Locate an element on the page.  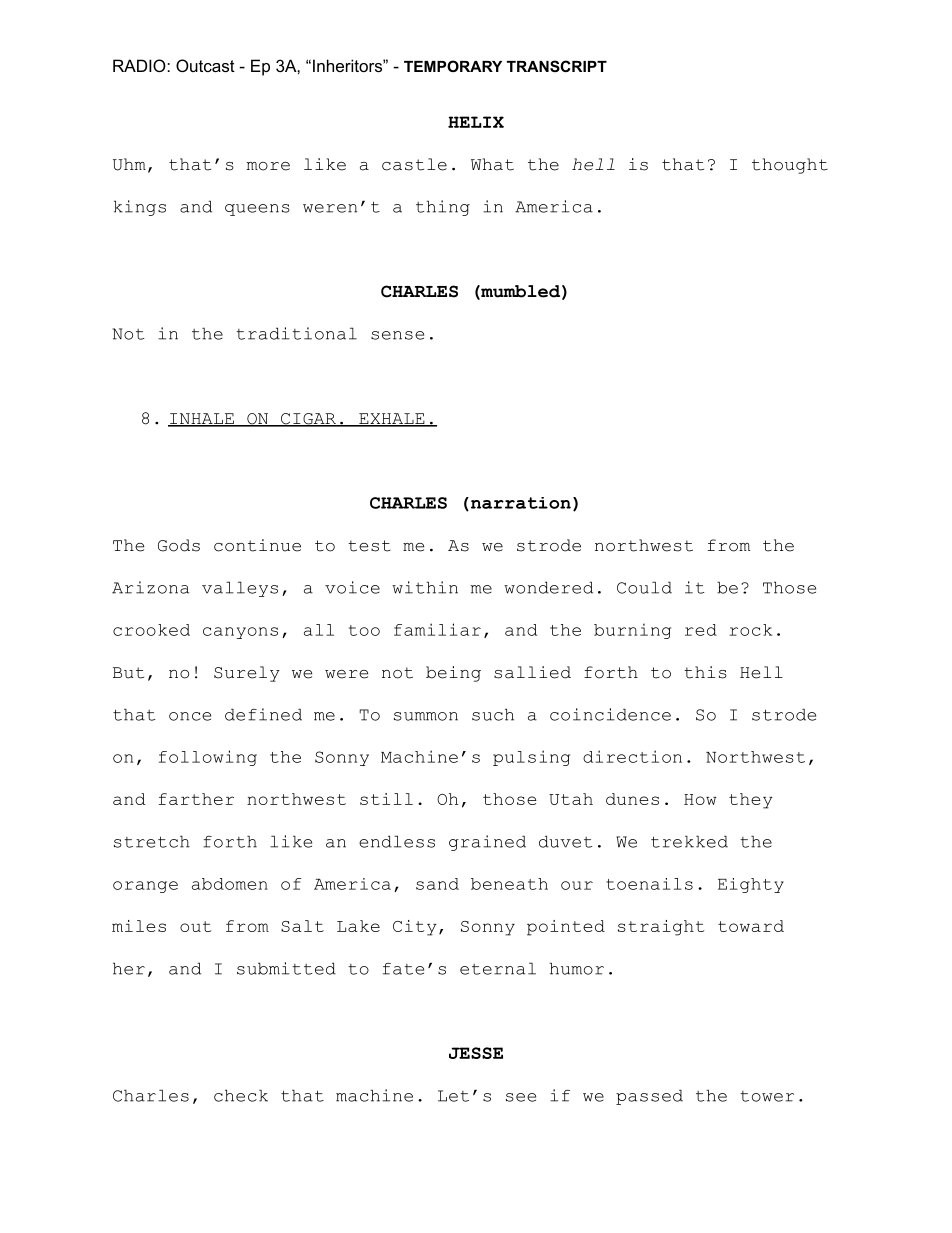
Outcast is located at coordinates (205, 65).
